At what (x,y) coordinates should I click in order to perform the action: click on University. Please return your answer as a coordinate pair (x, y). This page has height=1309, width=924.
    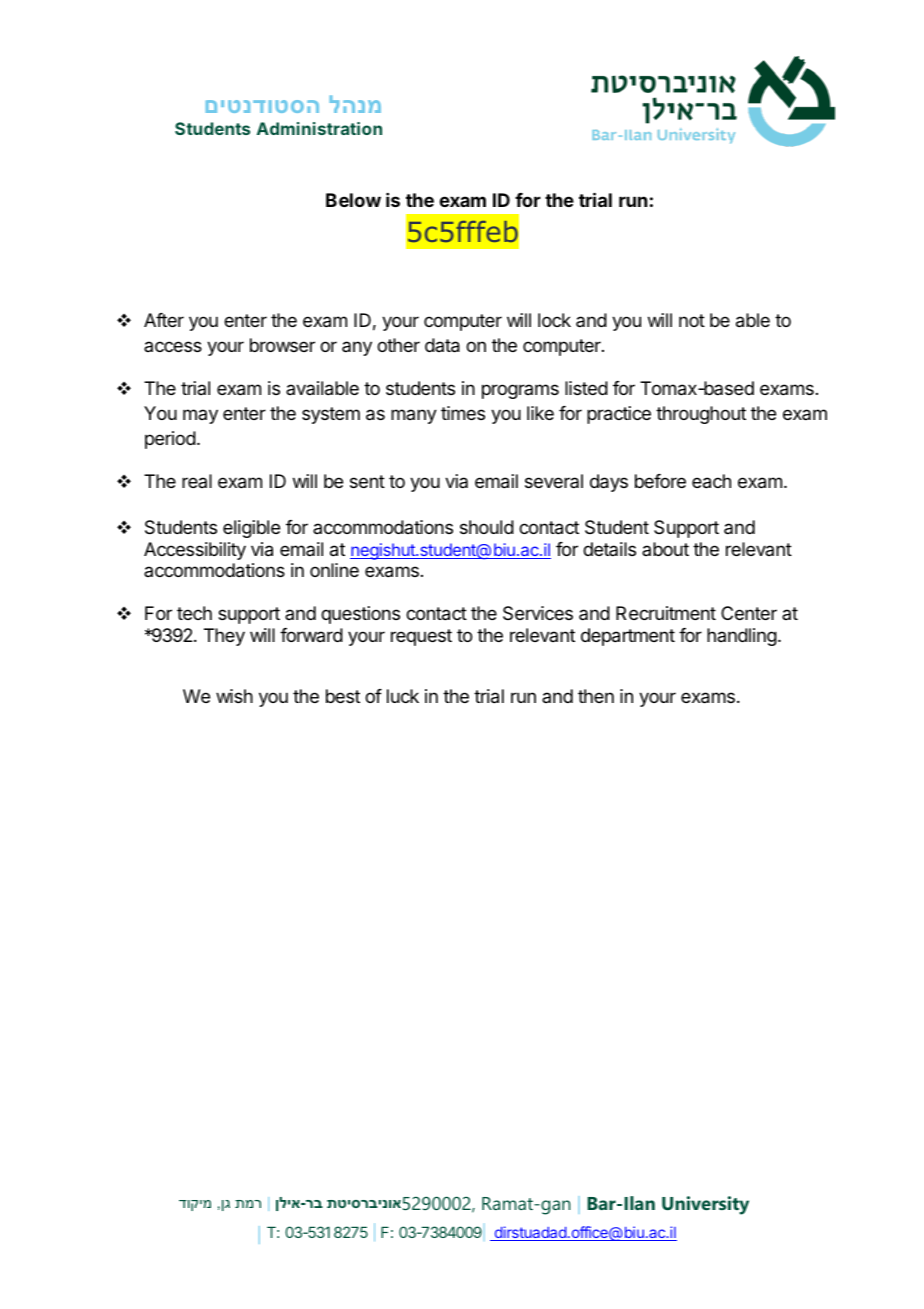
    Looking at the image, I should click on (705, 1205).
